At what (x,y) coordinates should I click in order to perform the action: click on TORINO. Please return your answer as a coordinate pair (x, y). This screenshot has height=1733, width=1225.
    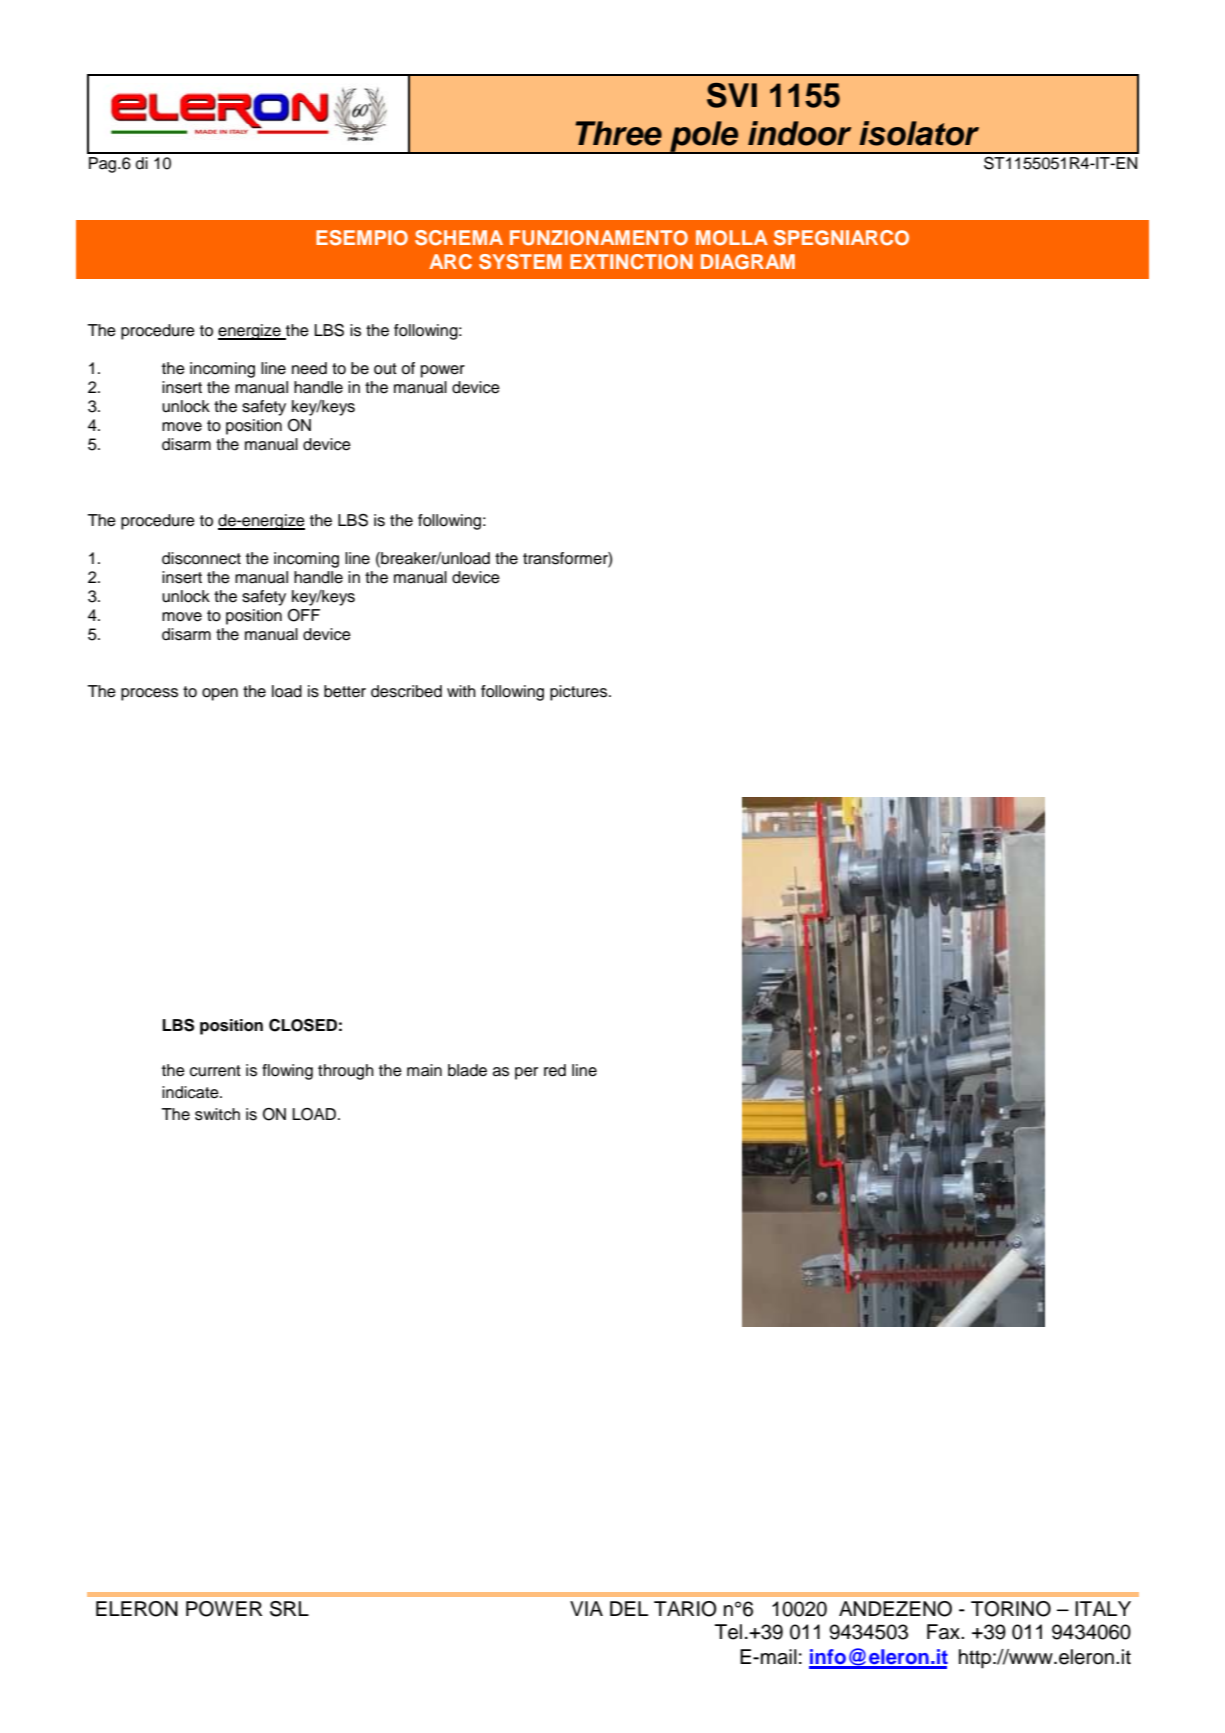
    Looking at the image, I should click on (1011, 1609).
